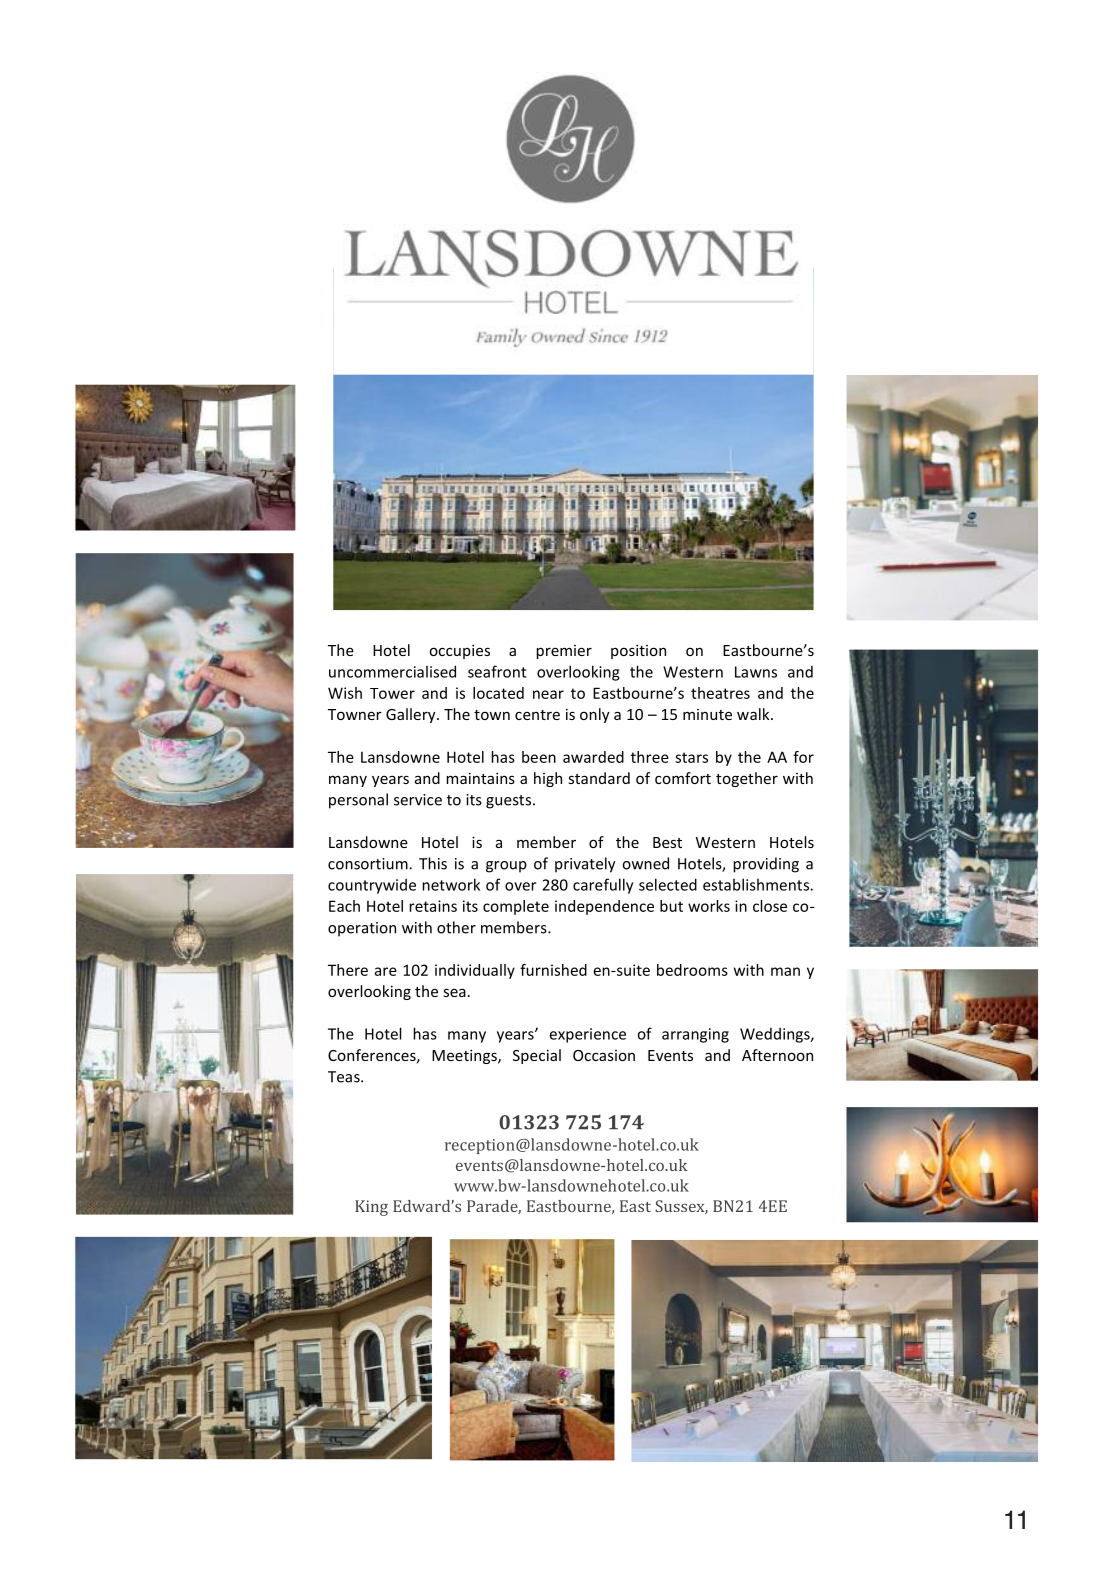 The height and width of the screenshot is (1574, 1113). Describe the element at coordinates (585, 865) in the screenshot. I see `privately` at that location.
